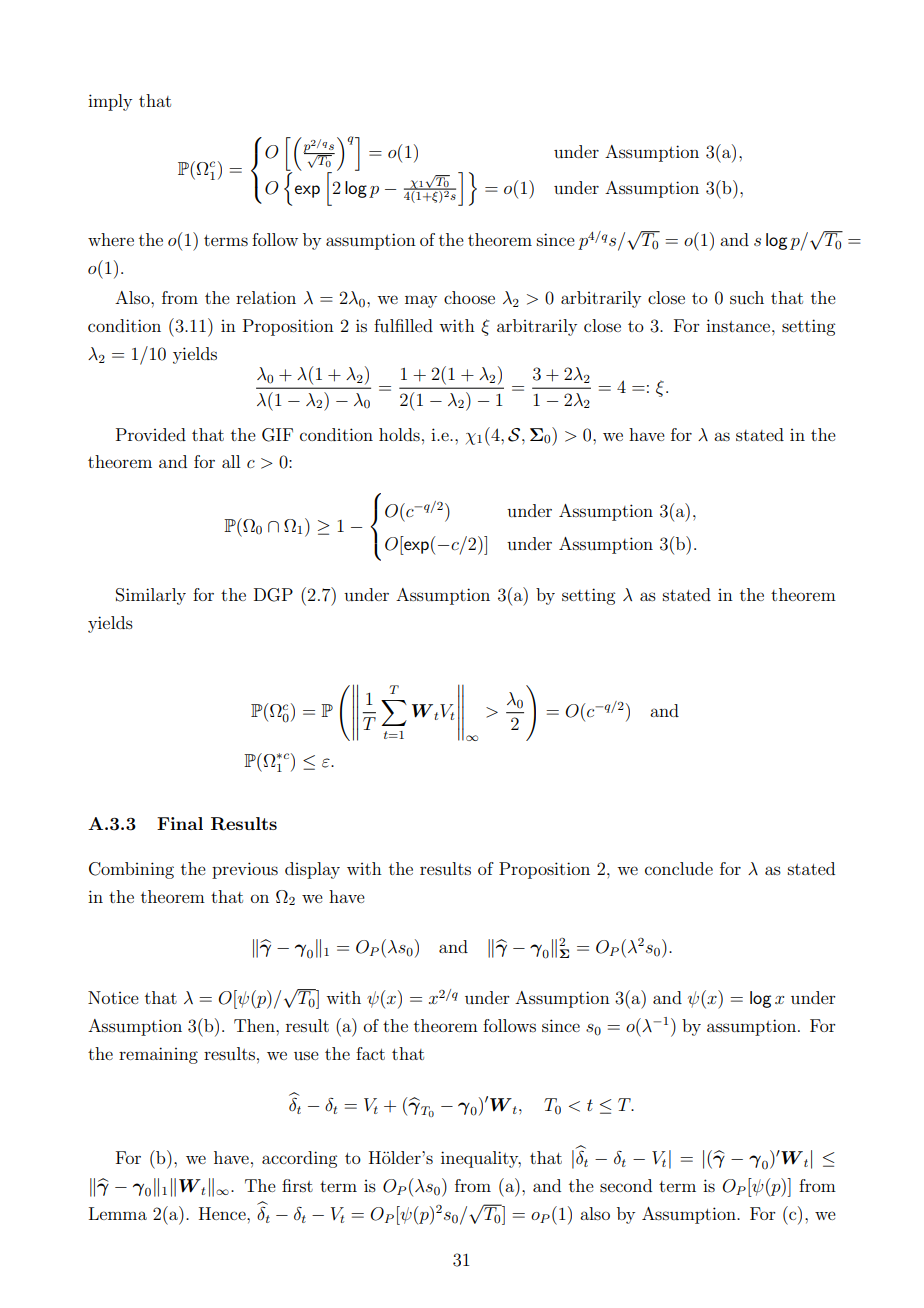 This screenshot has height=1308, width=924. Describe the element at coordinates (223, 1213) in the screenshot. I see `Hence` at that location.
